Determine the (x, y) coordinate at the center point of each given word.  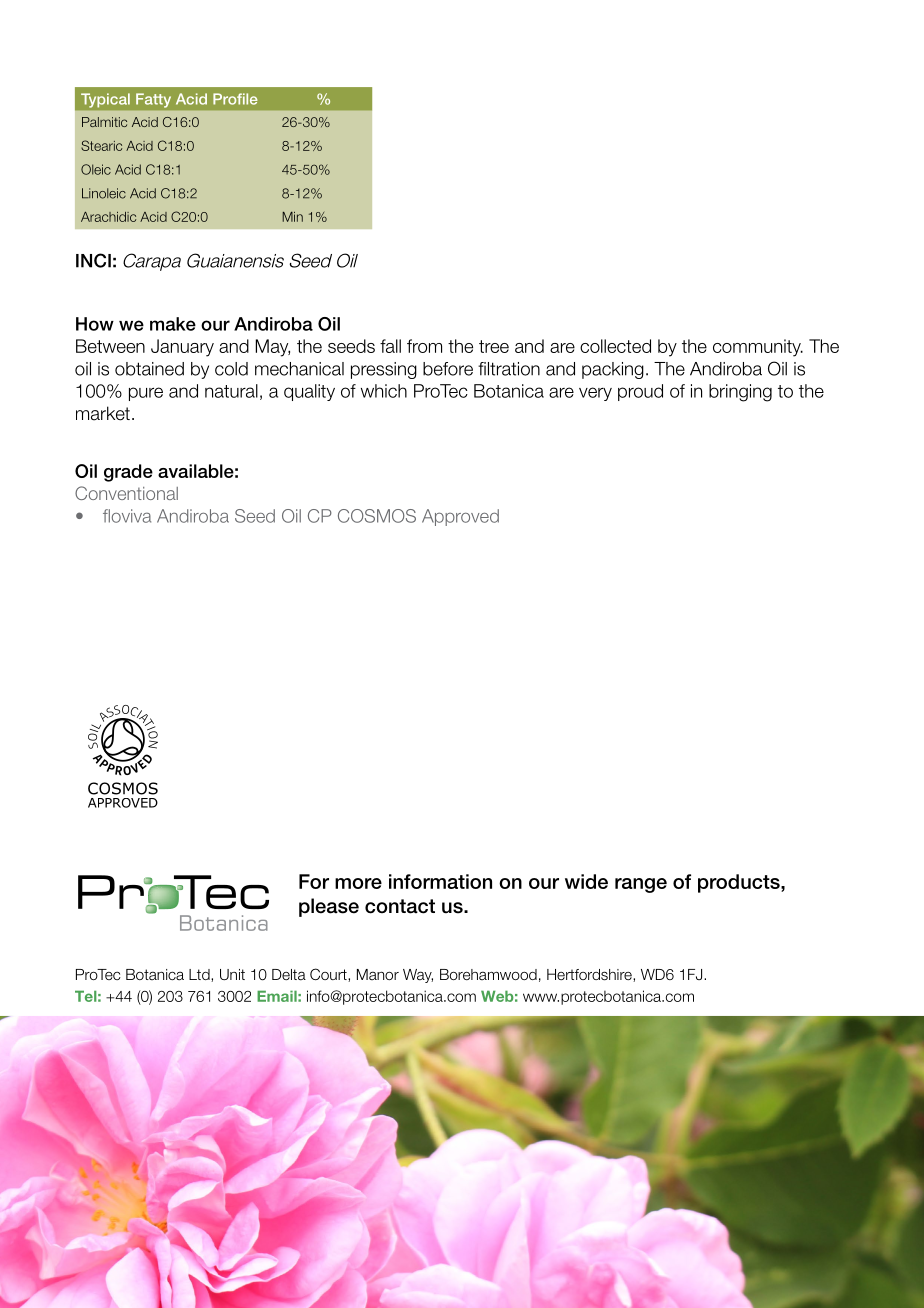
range (641, 885)
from (424, 346)
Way (418, 976)
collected (615, 346)
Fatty (153, 100)
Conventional (126, 493)
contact (400, 906)
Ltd (200, 975)
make (173, 324)
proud (640, 392)
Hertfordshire (590, 975)
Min (292, 217)
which (384, 391)
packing (613, 370)
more (358, 883)
